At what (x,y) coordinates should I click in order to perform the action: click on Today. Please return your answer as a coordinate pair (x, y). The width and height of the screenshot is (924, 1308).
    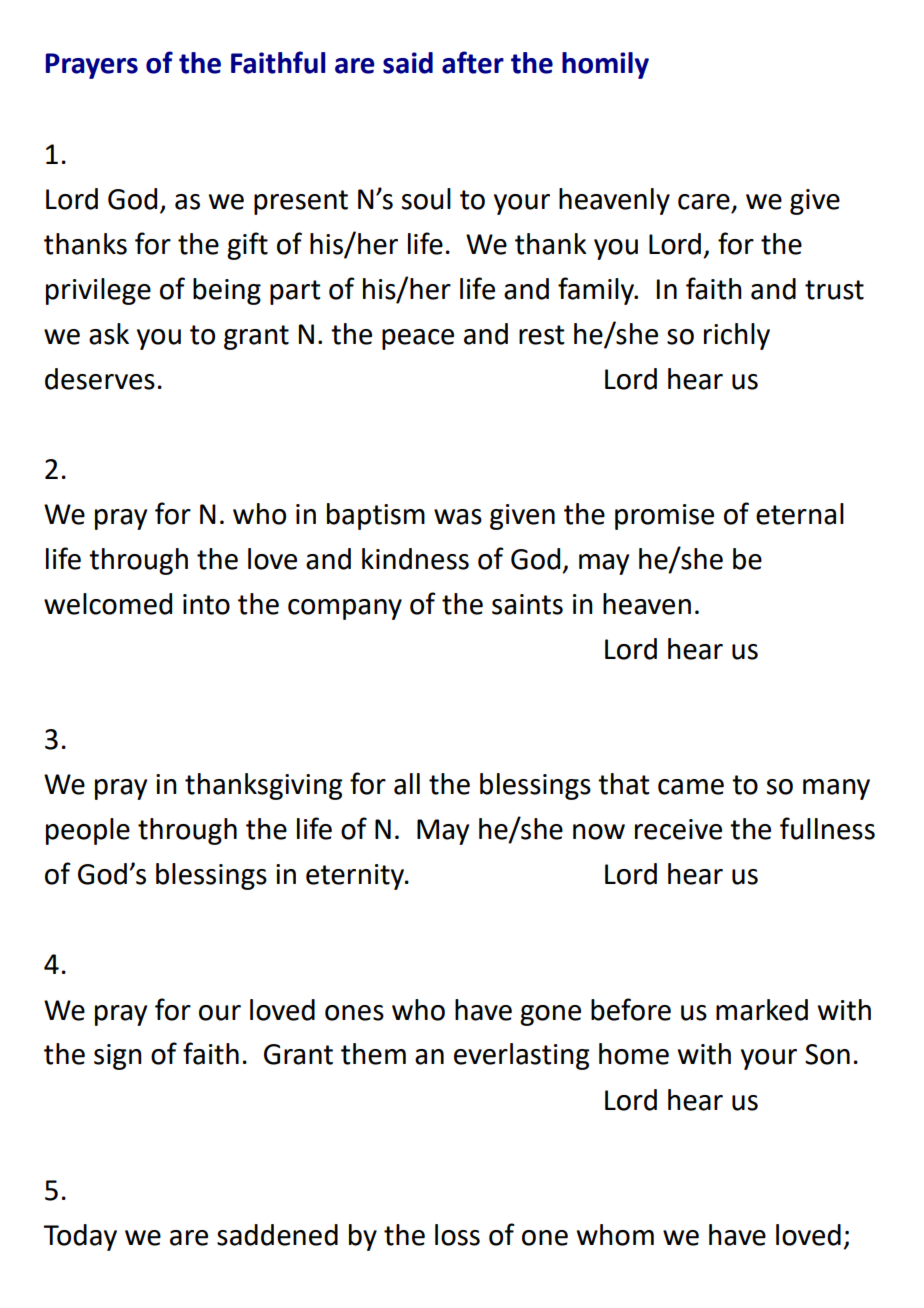
    Looking at the image, I should click on (80, 1237).
